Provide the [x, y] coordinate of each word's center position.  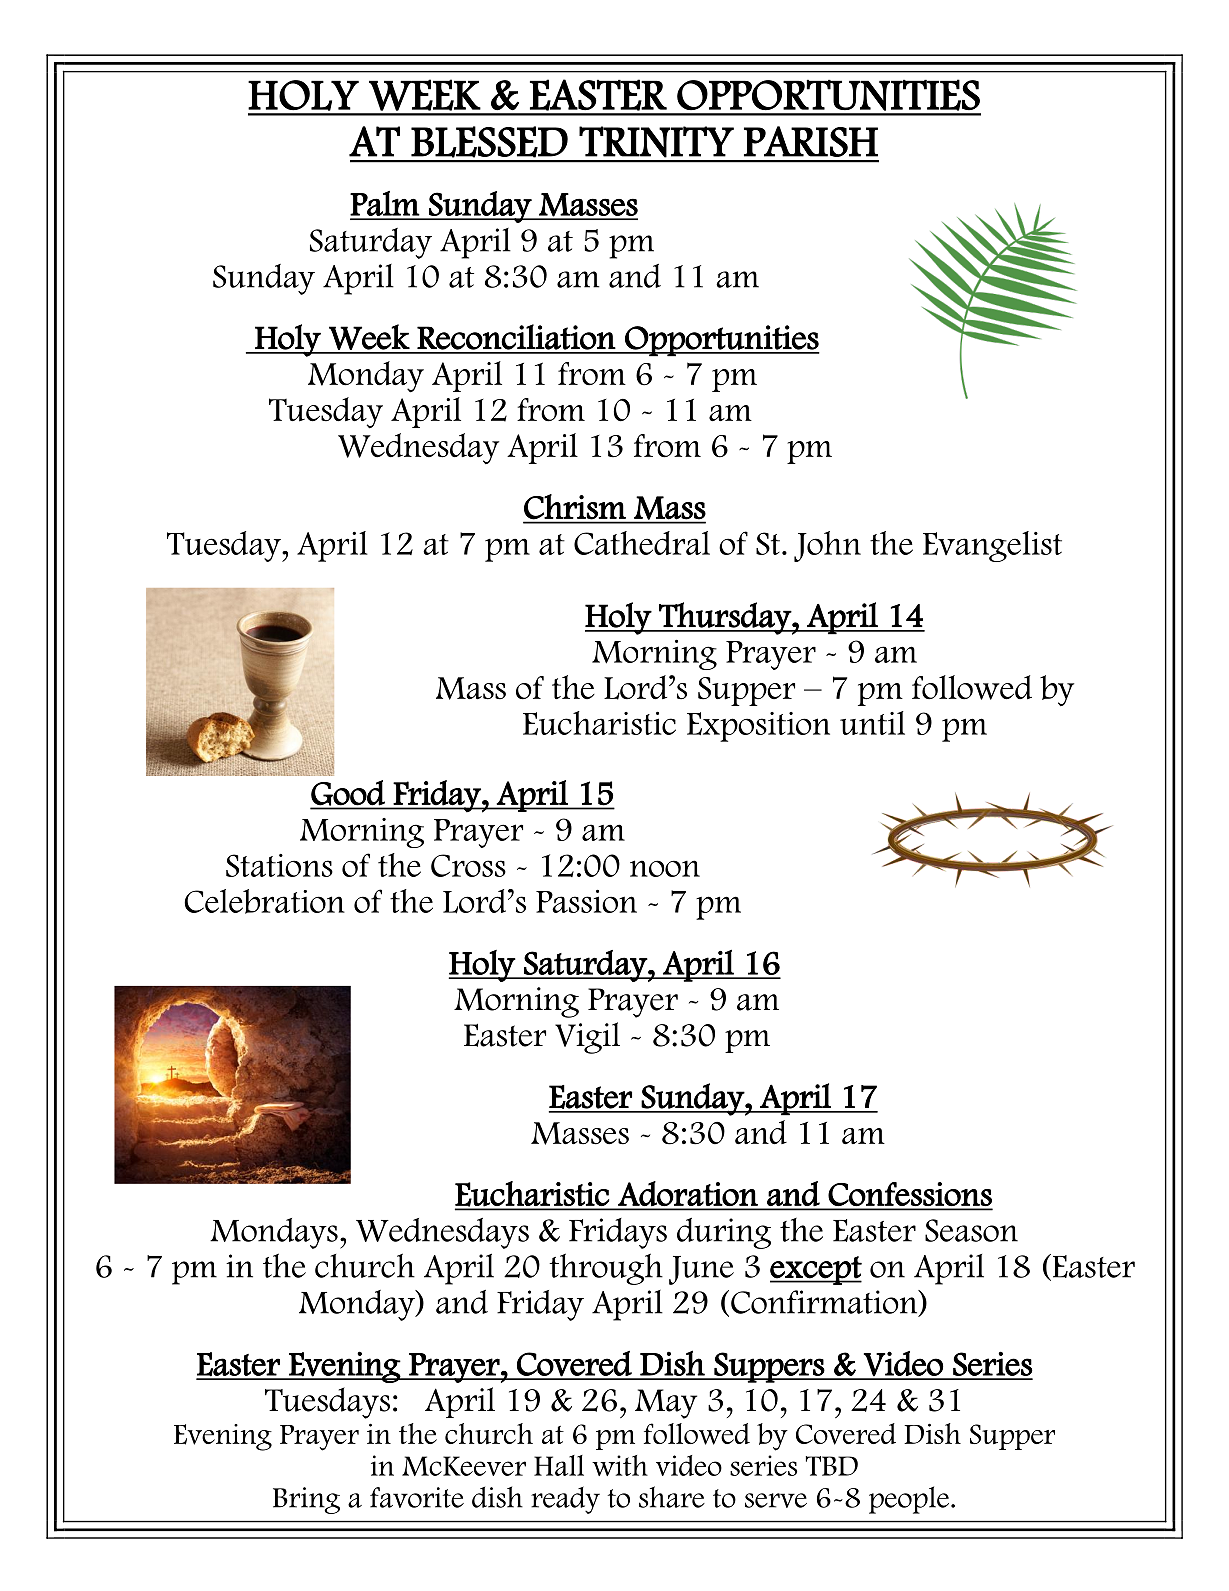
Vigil [587, 1038]
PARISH [811, 141]
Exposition [758, 727]
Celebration [264, 901]
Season [971, 1230]
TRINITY [656, 142]
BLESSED [489, 142]
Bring [306, 1500]
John [827, 546]
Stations [279, 865]
